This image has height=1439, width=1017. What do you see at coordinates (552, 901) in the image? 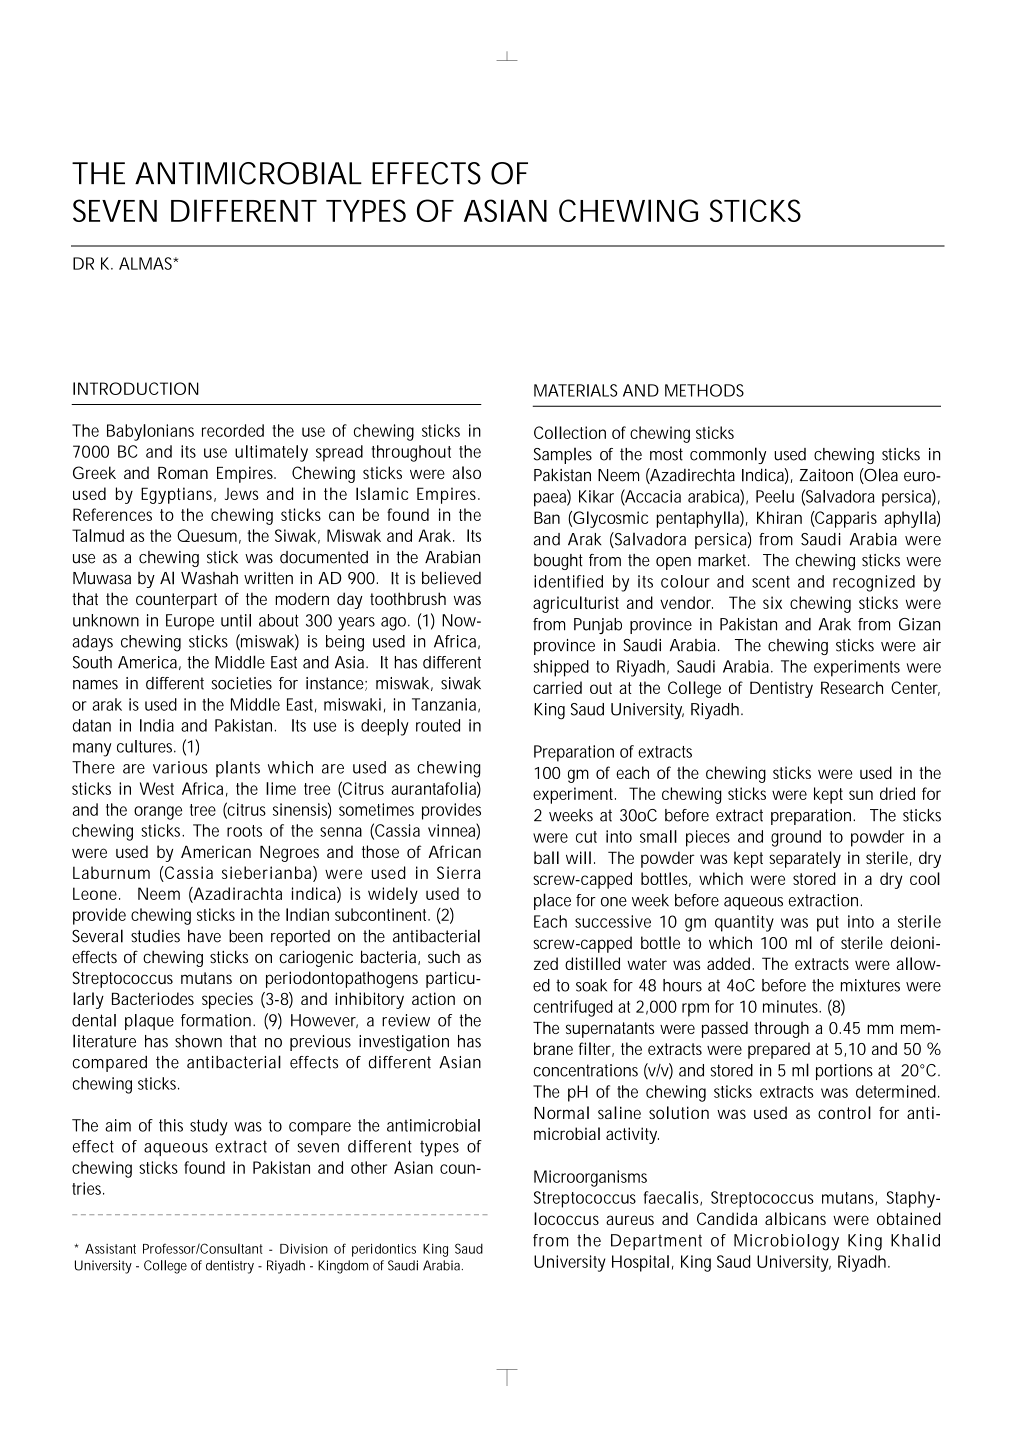
I see `place` at bounding box center [552, 901].
